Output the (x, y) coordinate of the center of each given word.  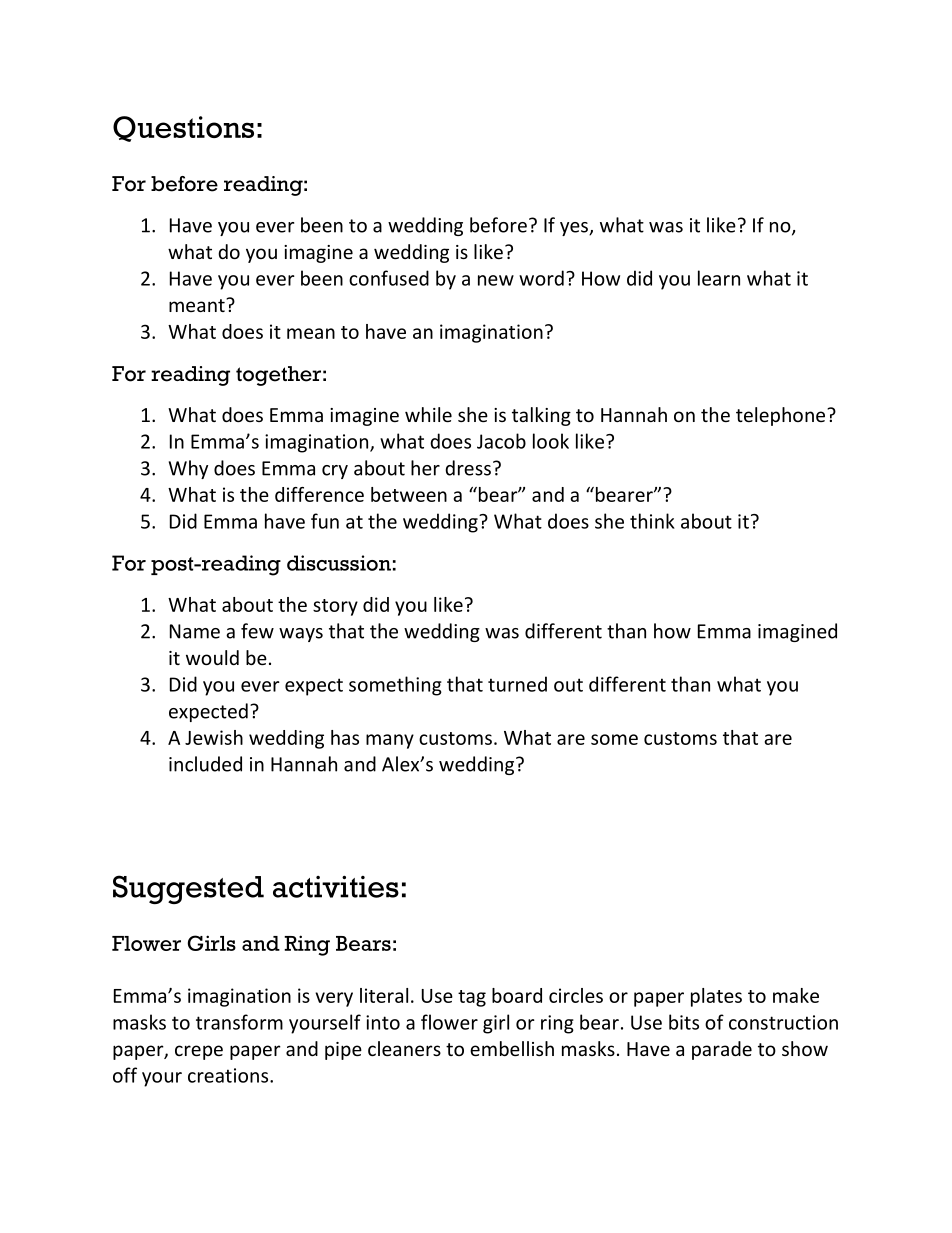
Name (195, 631)
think (652, 521)
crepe (199, 1052)
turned (517, 684)
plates (716, 997)
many (390, 741)
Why (188, 469)
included (205, 764)
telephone (782, 416)
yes (575, 229)
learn (719, 278)
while (428, 414)
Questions (183, 129)
